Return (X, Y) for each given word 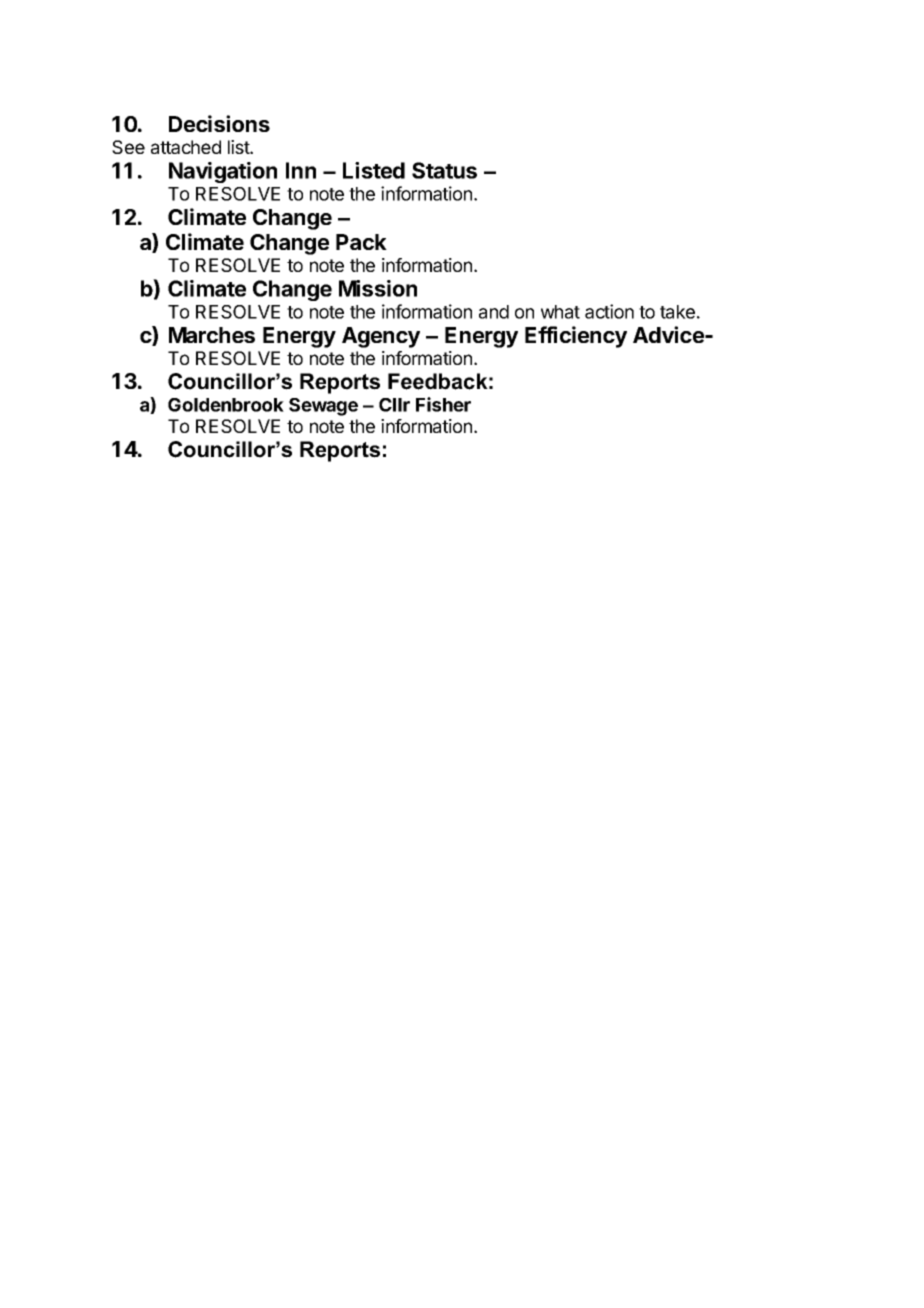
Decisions (219, 123)
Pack (361, 242)
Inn (301, 170)
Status (444, 170)
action (609, 311)
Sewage (323, 407)
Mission (378, 288)
